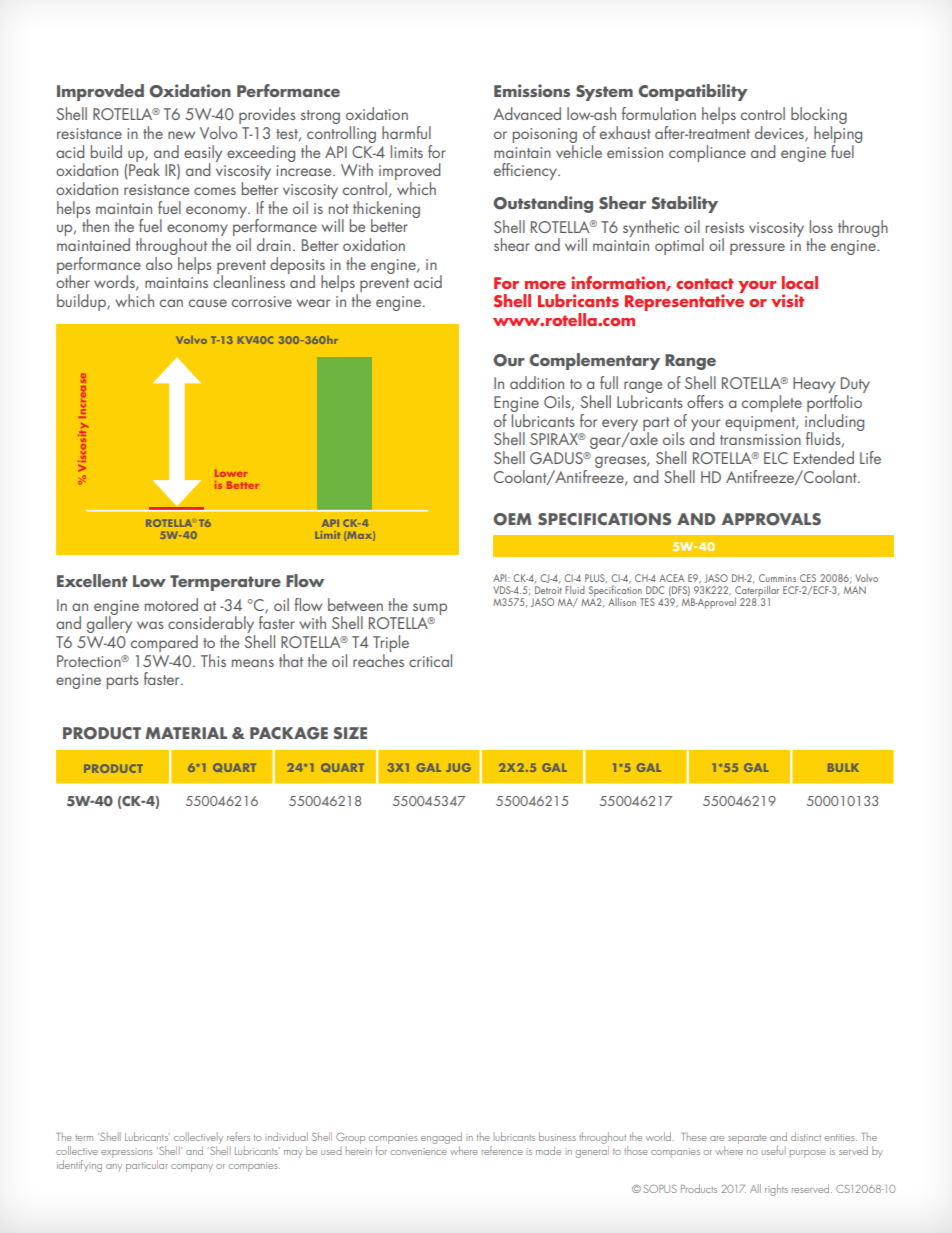 The image size is (952, 1233). Describe the element at coordinates (430, 660) in the document. I see `critical` at that location.
